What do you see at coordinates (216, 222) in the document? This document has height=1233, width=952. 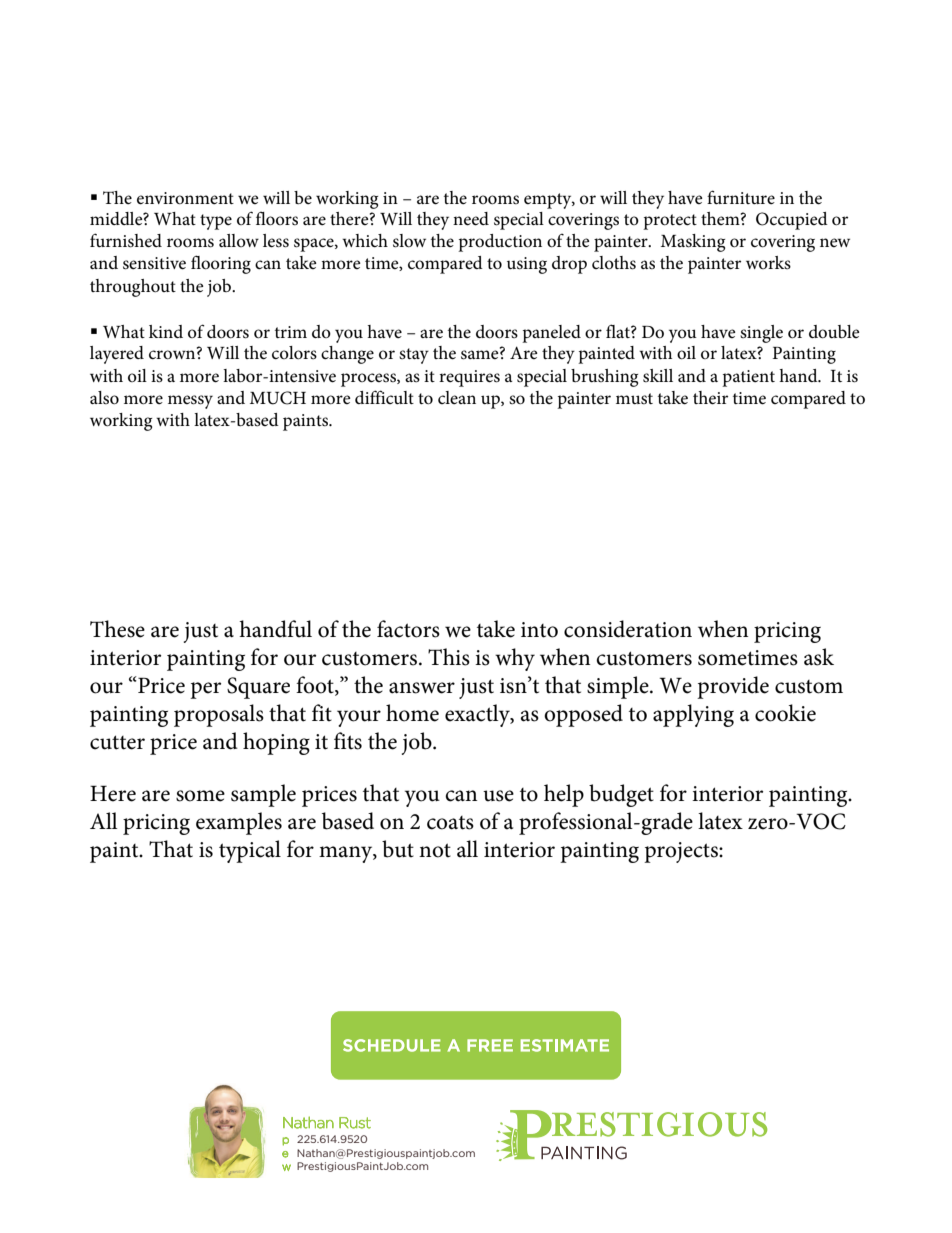 I see `type` at bounding box center [216, 222].
